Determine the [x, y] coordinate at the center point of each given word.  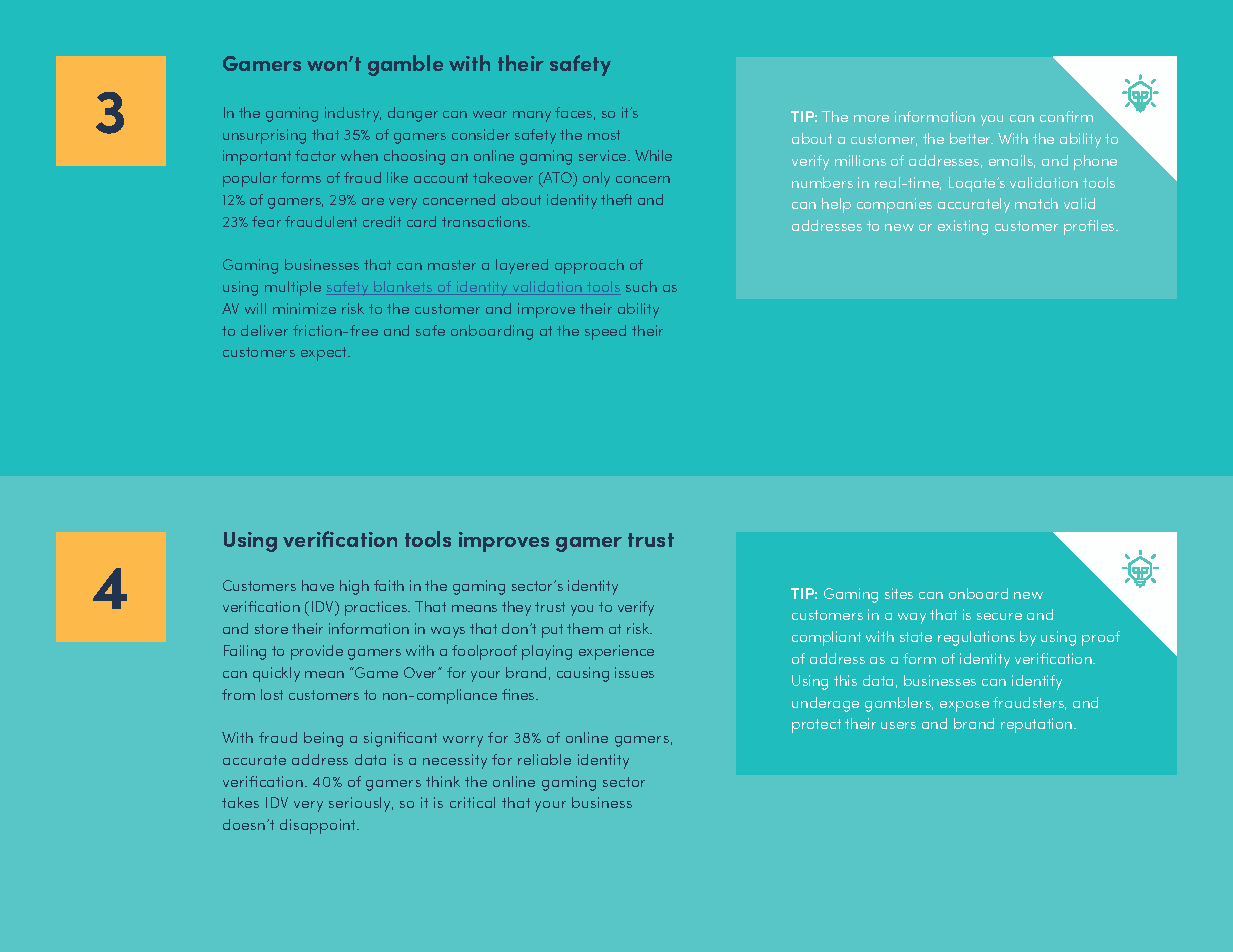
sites [899, 593]
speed [605, 332]
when [359, 155]
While [653, 155]
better [971, 138]
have [318, 585]
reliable [544, 759]
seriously [361, 804]
